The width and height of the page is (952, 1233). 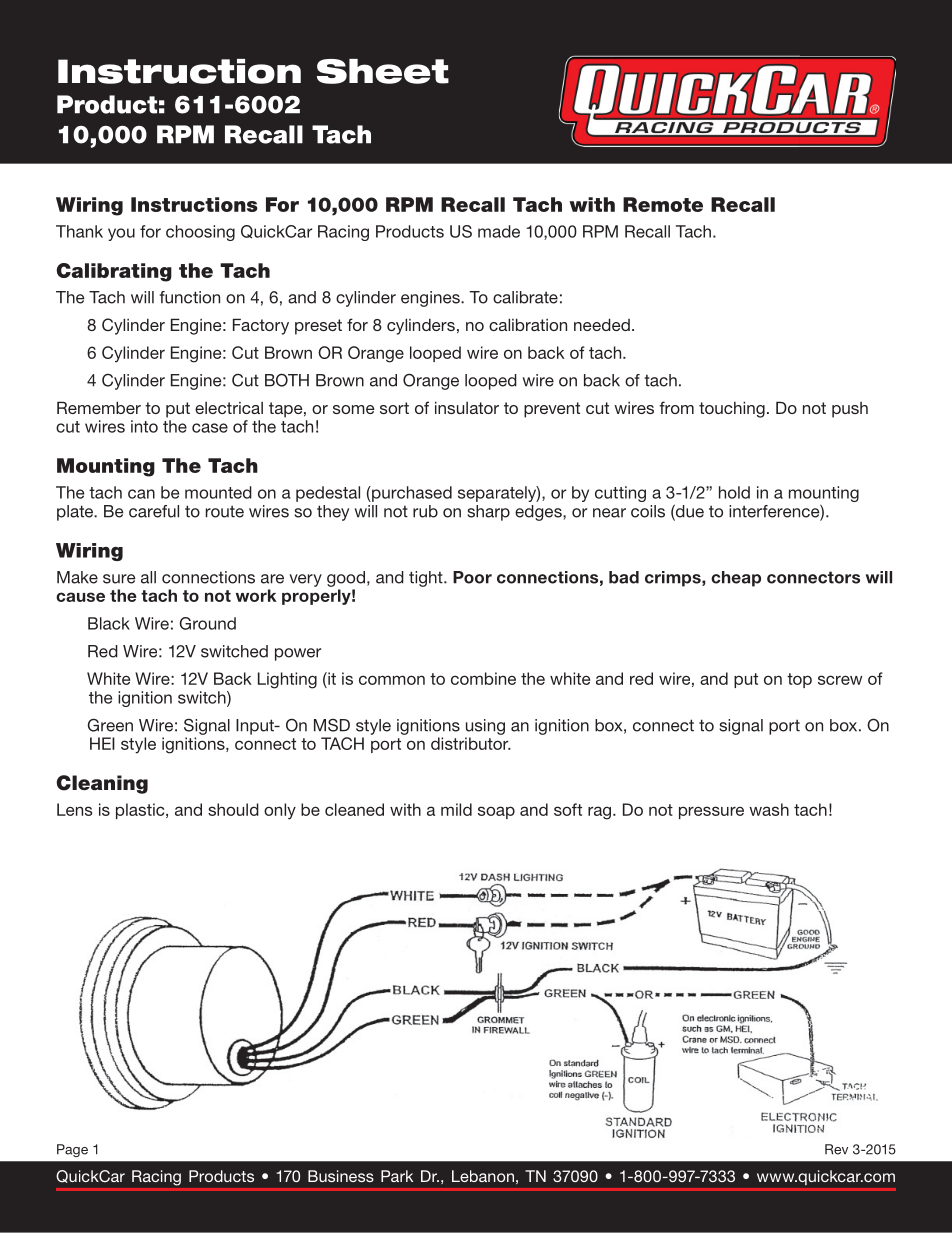 I want to click on choosing, so click(x=200, y=233).
